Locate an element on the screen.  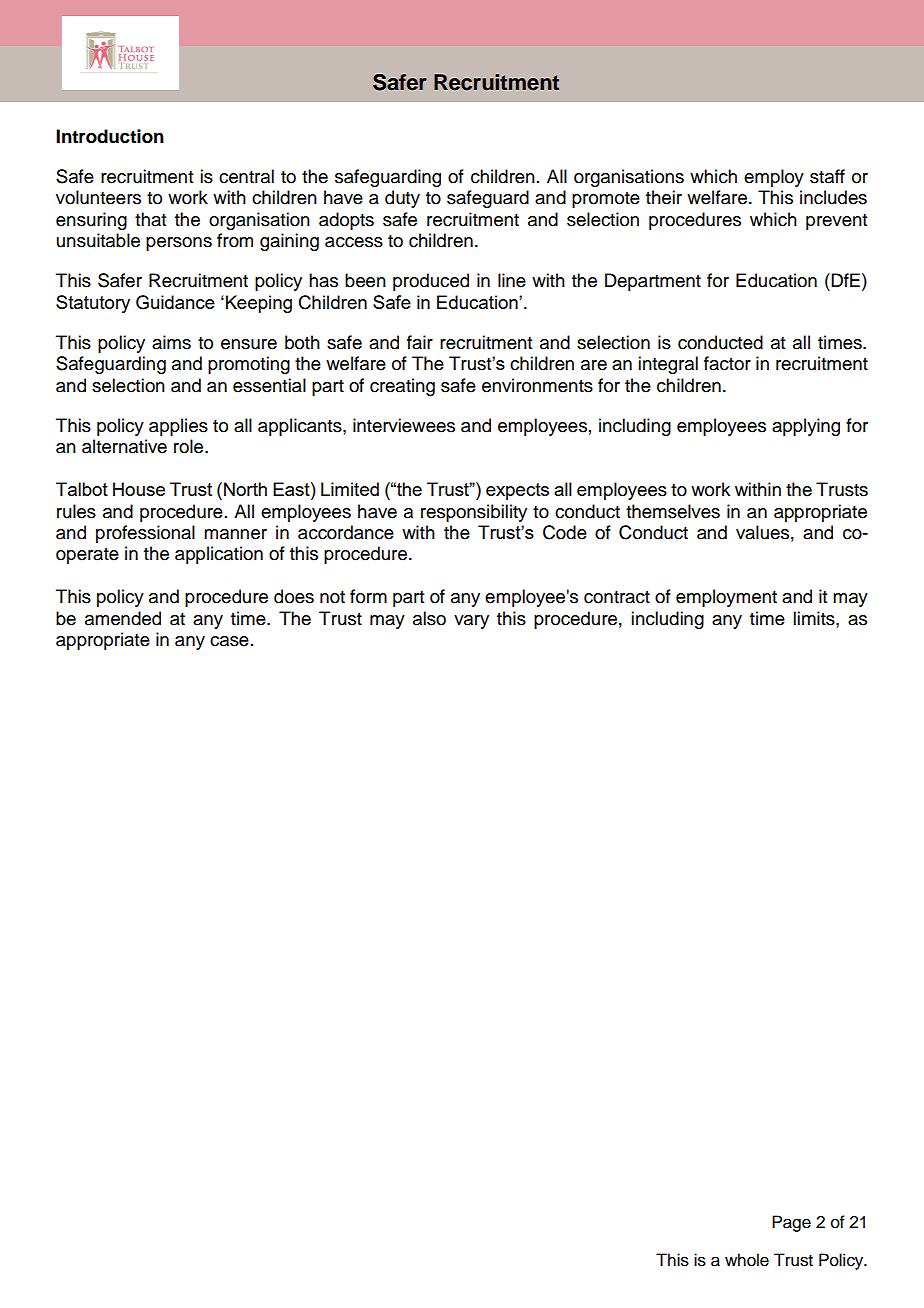
staff is located at coordinates (827, 176).
